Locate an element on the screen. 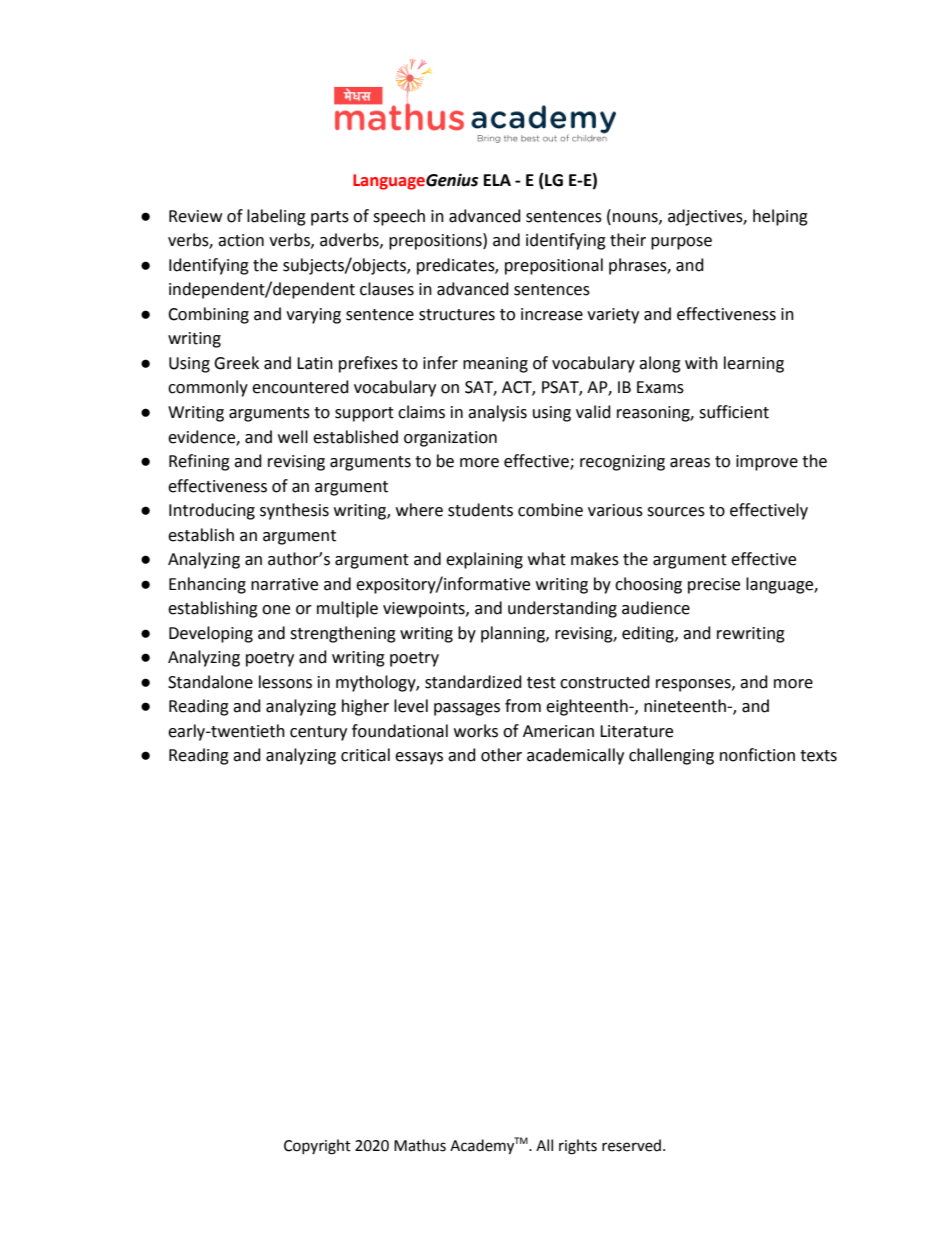  lessons is located at coordinates (285, 682).
